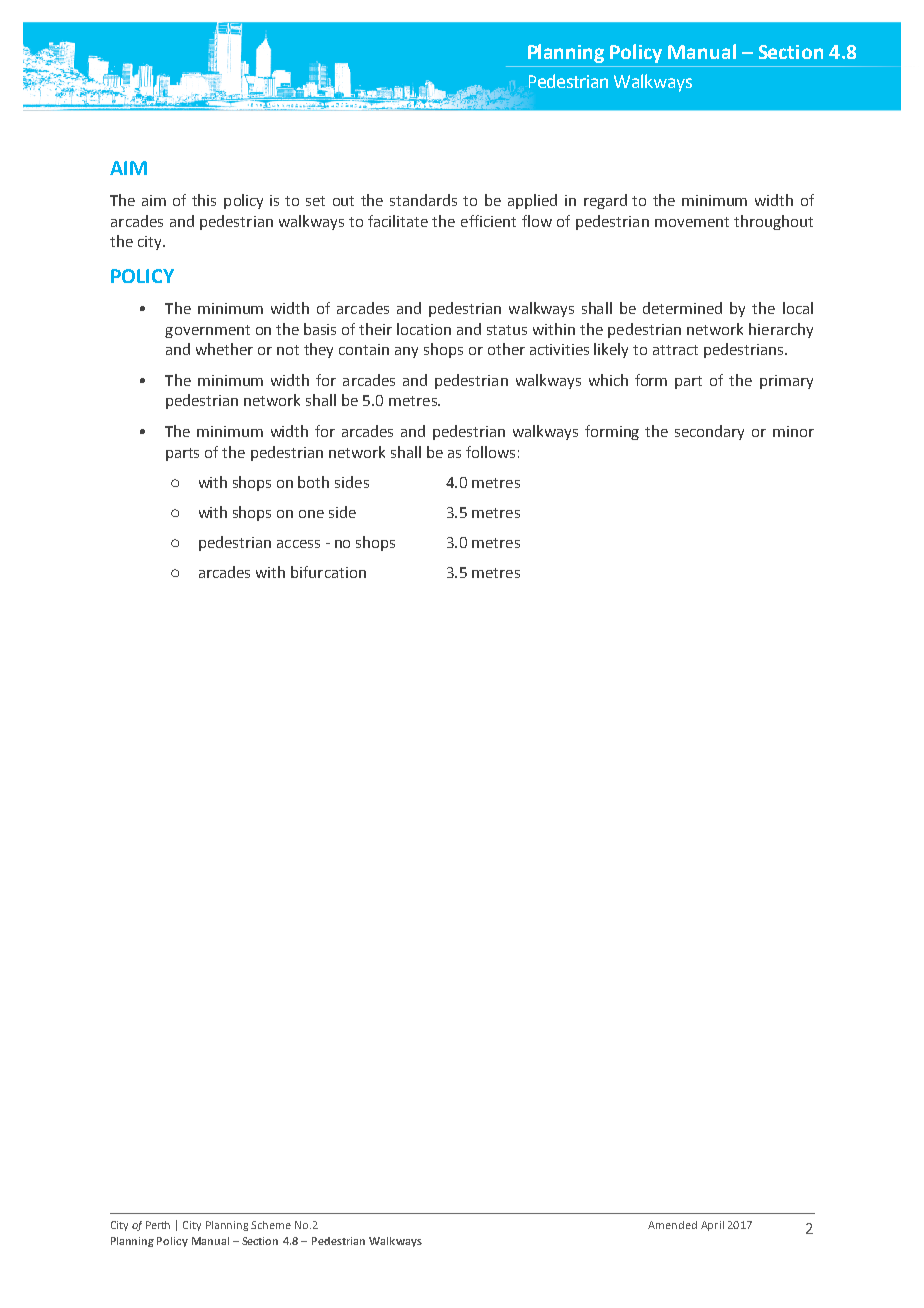 This document has height=1308, width=924. Describe the element at coordinates (672, 1225) in the document. I see `Amended` at that location.
